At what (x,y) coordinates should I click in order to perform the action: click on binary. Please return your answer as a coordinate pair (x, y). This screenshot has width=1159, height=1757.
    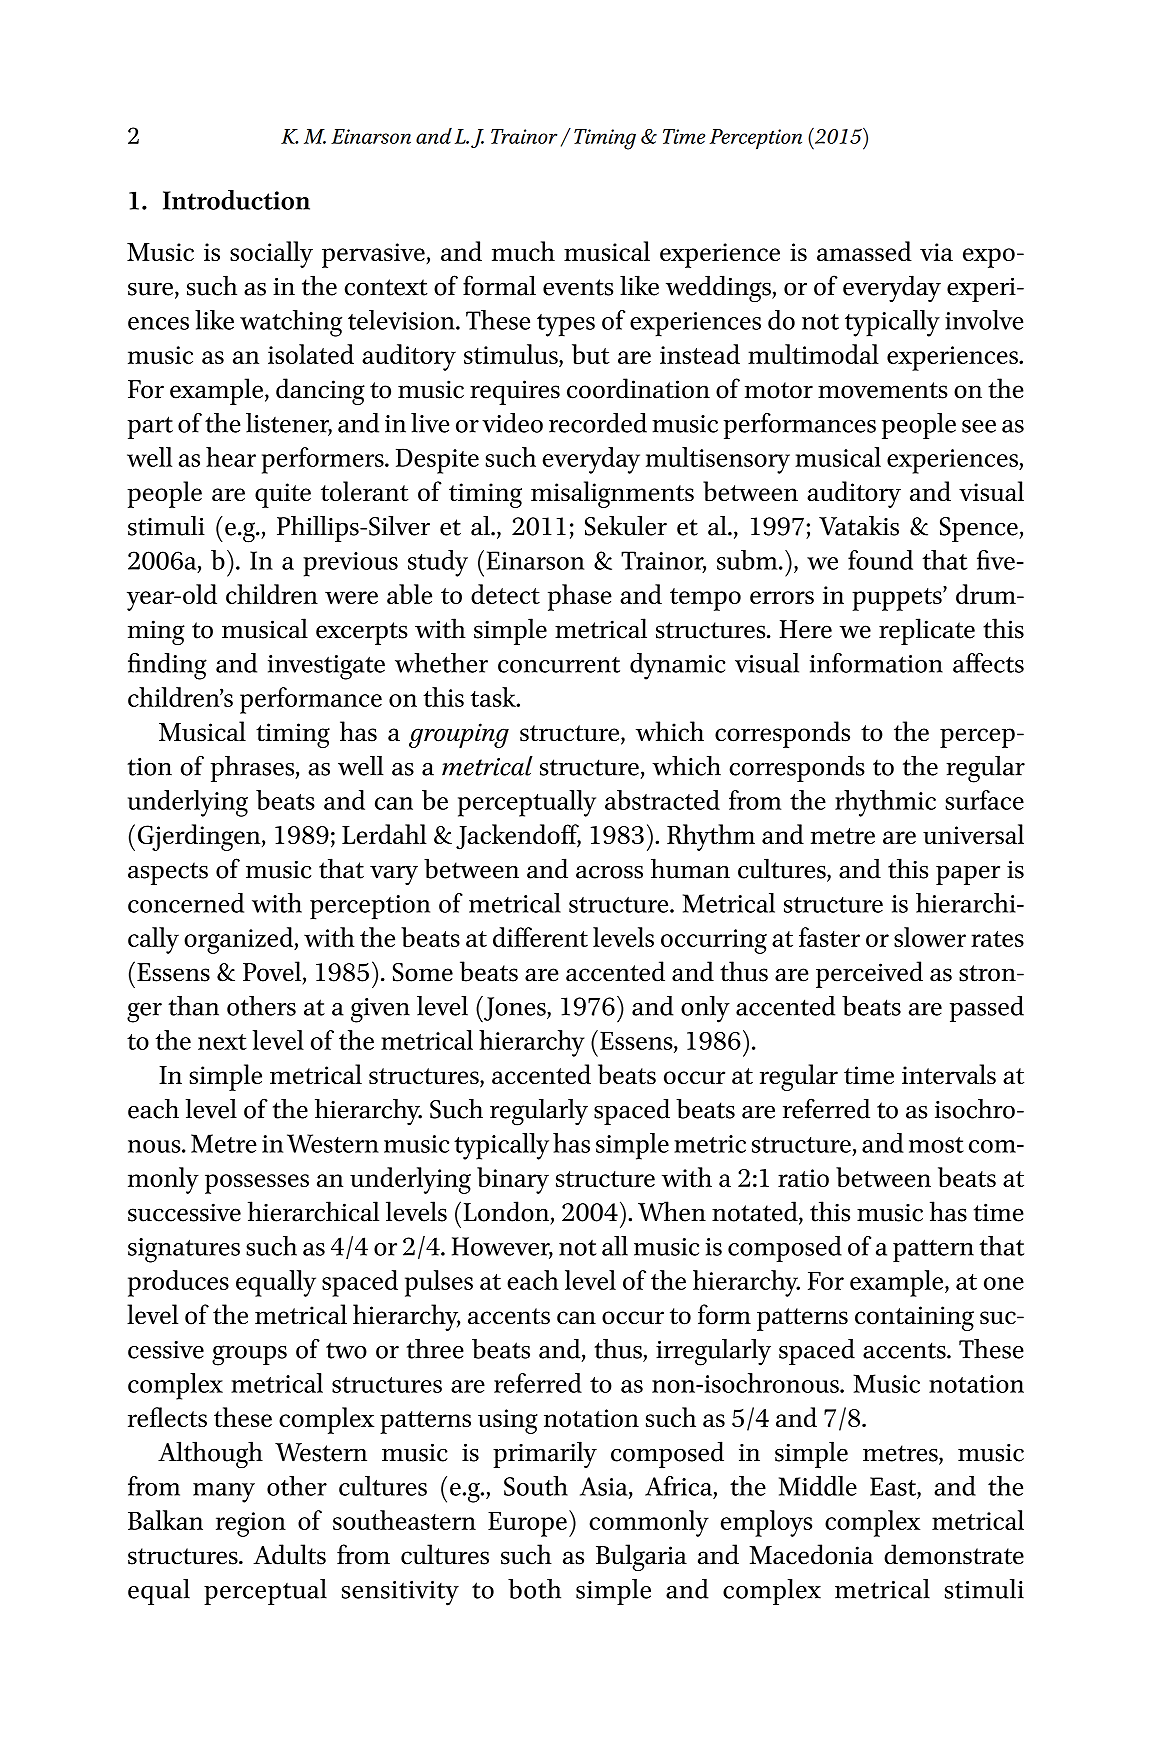
    Looking at the image, I should click on (513, 1180).
